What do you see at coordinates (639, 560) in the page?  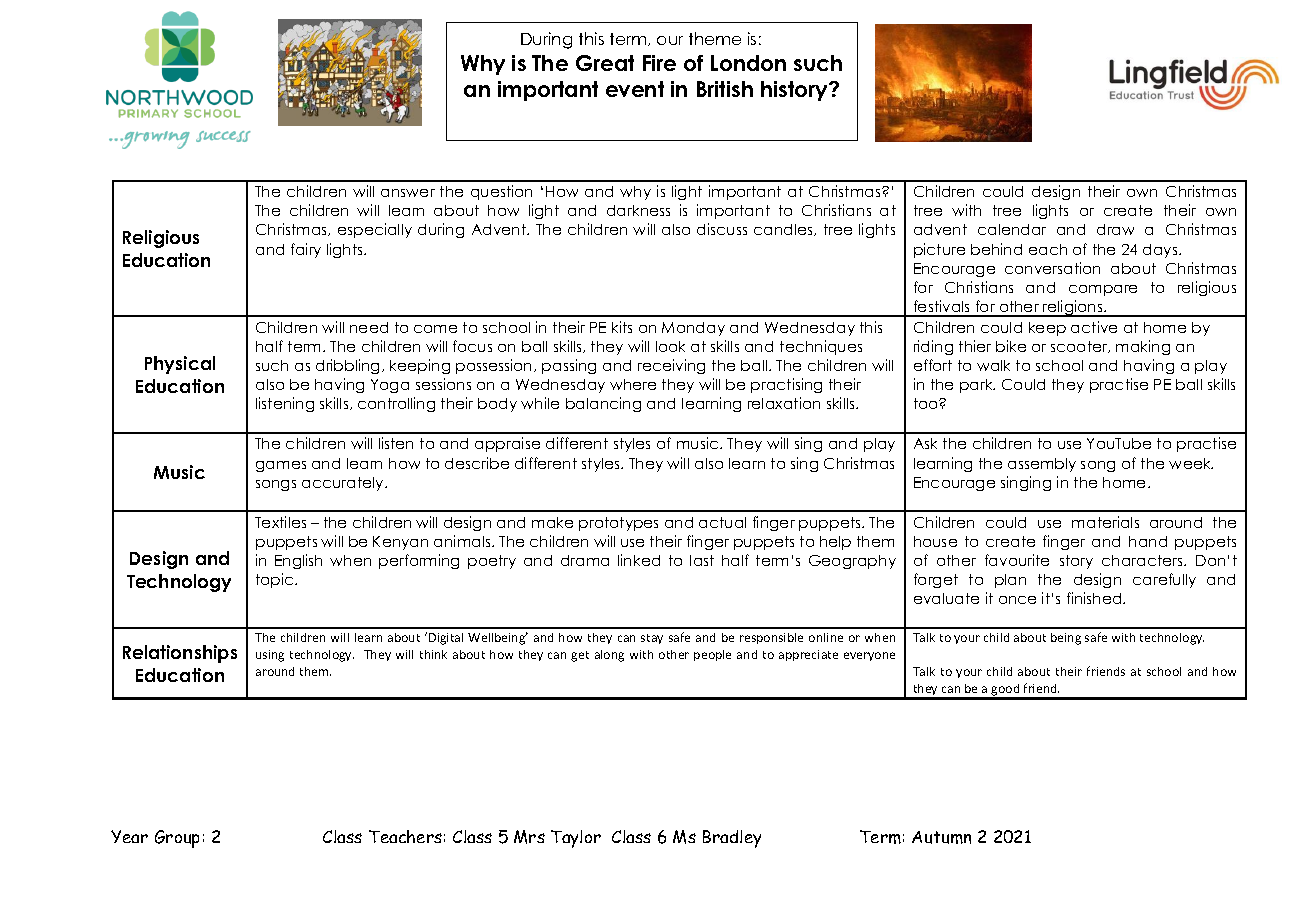 I see `linked` at bounding box center [639, 560].
